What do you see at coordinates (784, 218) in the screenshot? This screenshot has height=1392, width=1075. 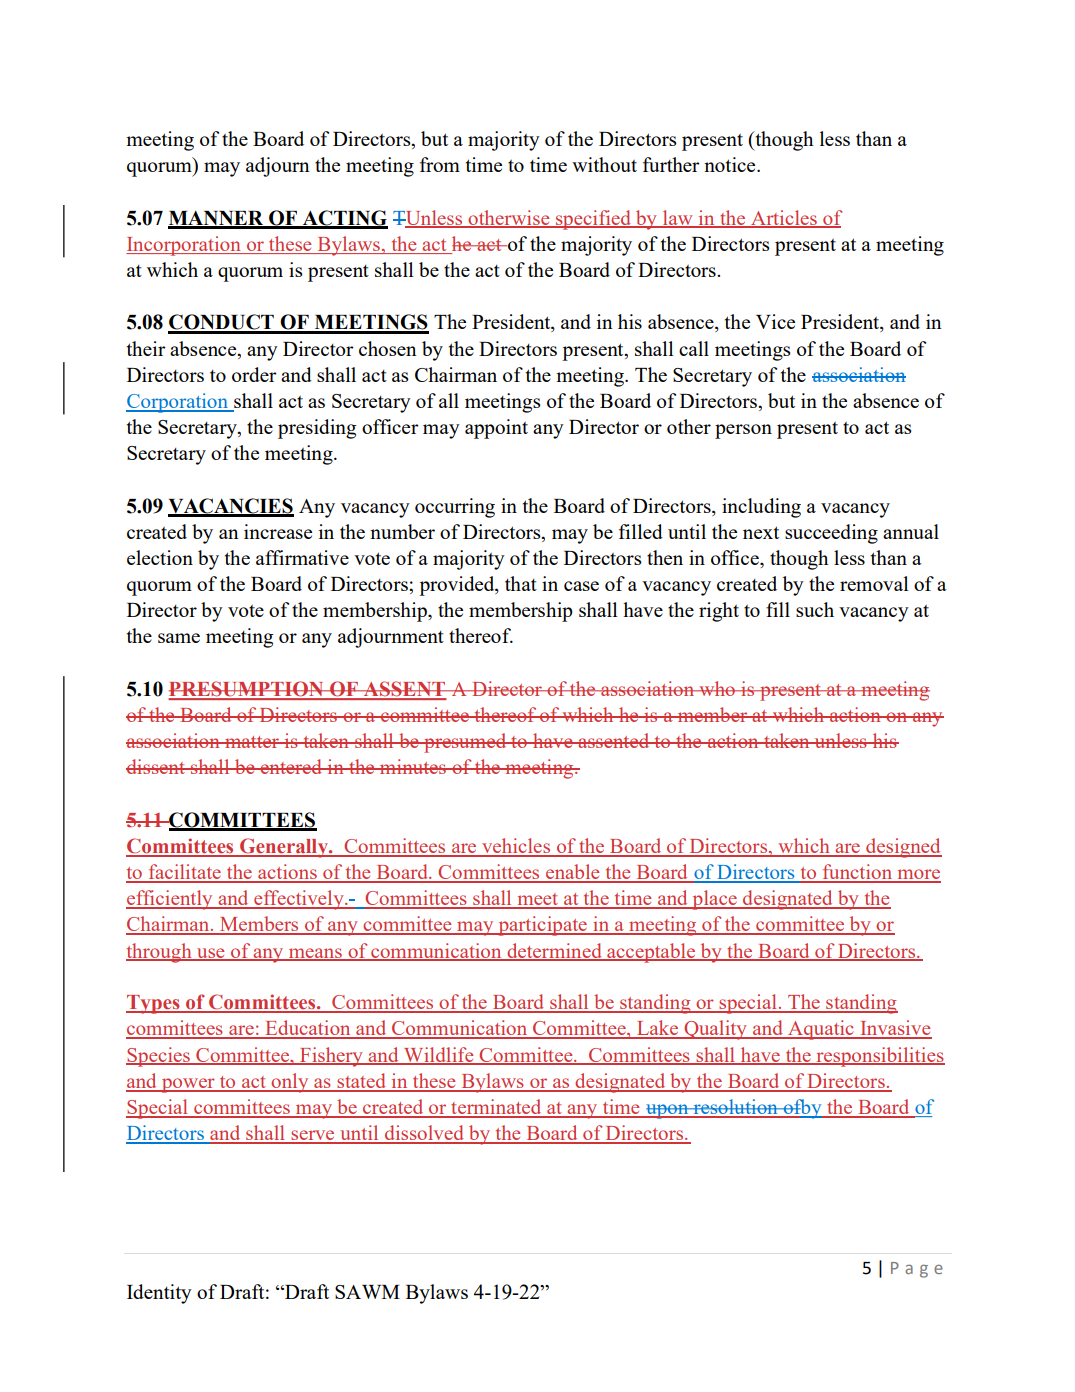 I see `Articles` at bounding box center [784, 218].
